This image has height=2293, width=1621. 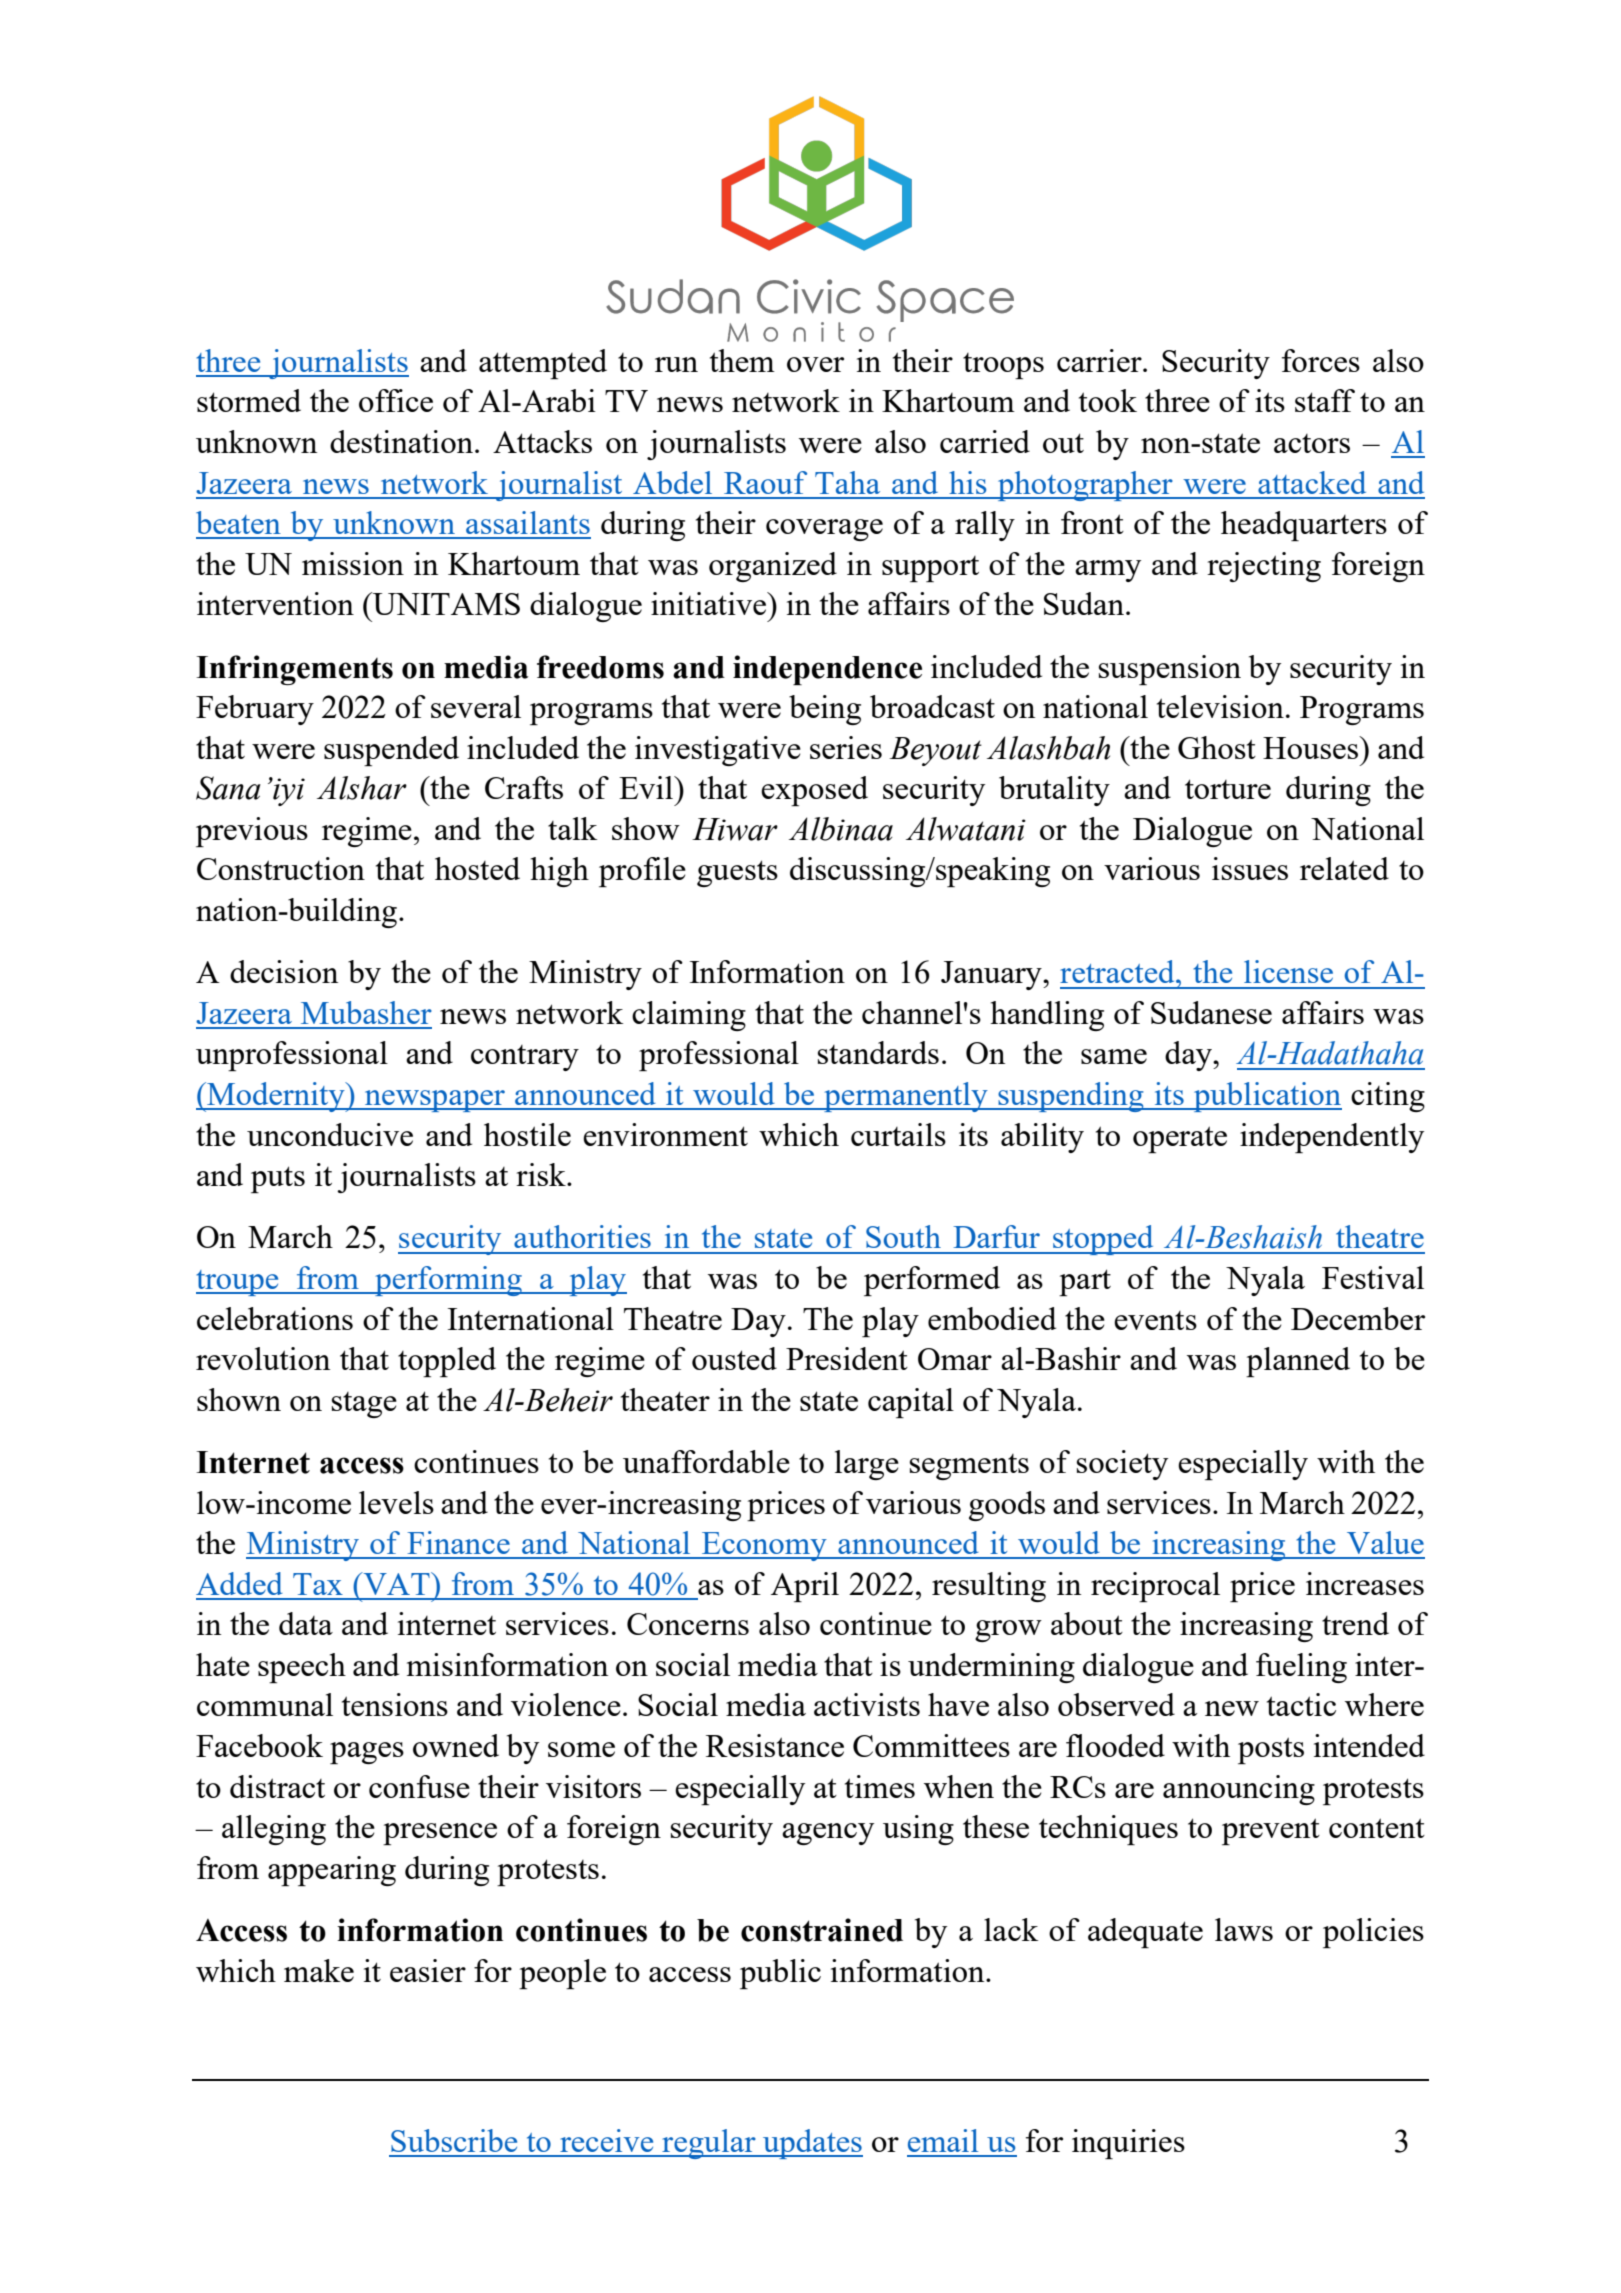 What do you see at coordinates (812, 2144) in the image?
I see `updates` at bounding box center [812, 2144].
